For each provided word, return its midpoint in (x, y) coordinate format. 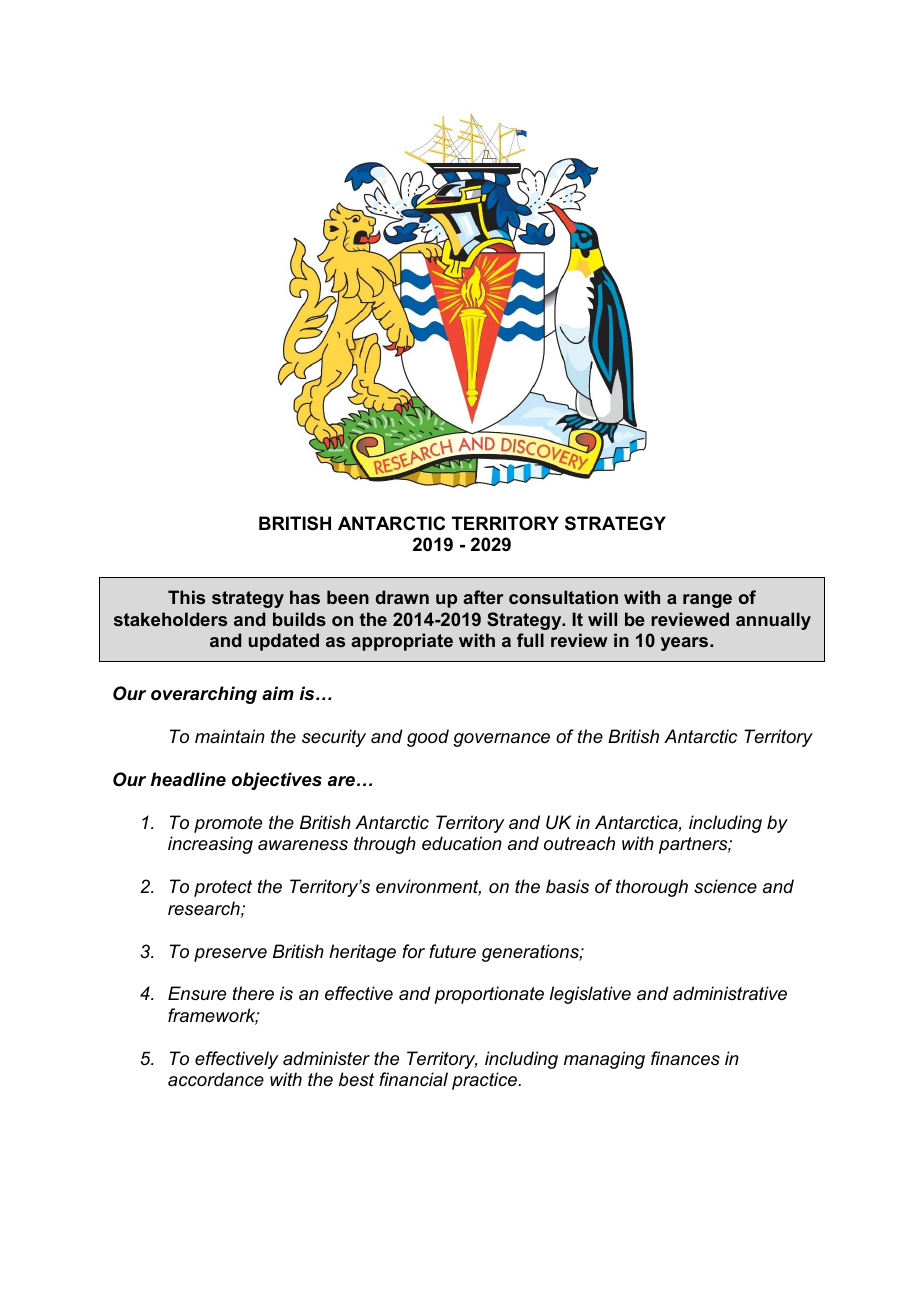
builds (299, 619)
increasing (210, 845)
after (483, 597)
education (462, 843)
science (725, 886)
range (707, 601)
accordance (216, 1079)
